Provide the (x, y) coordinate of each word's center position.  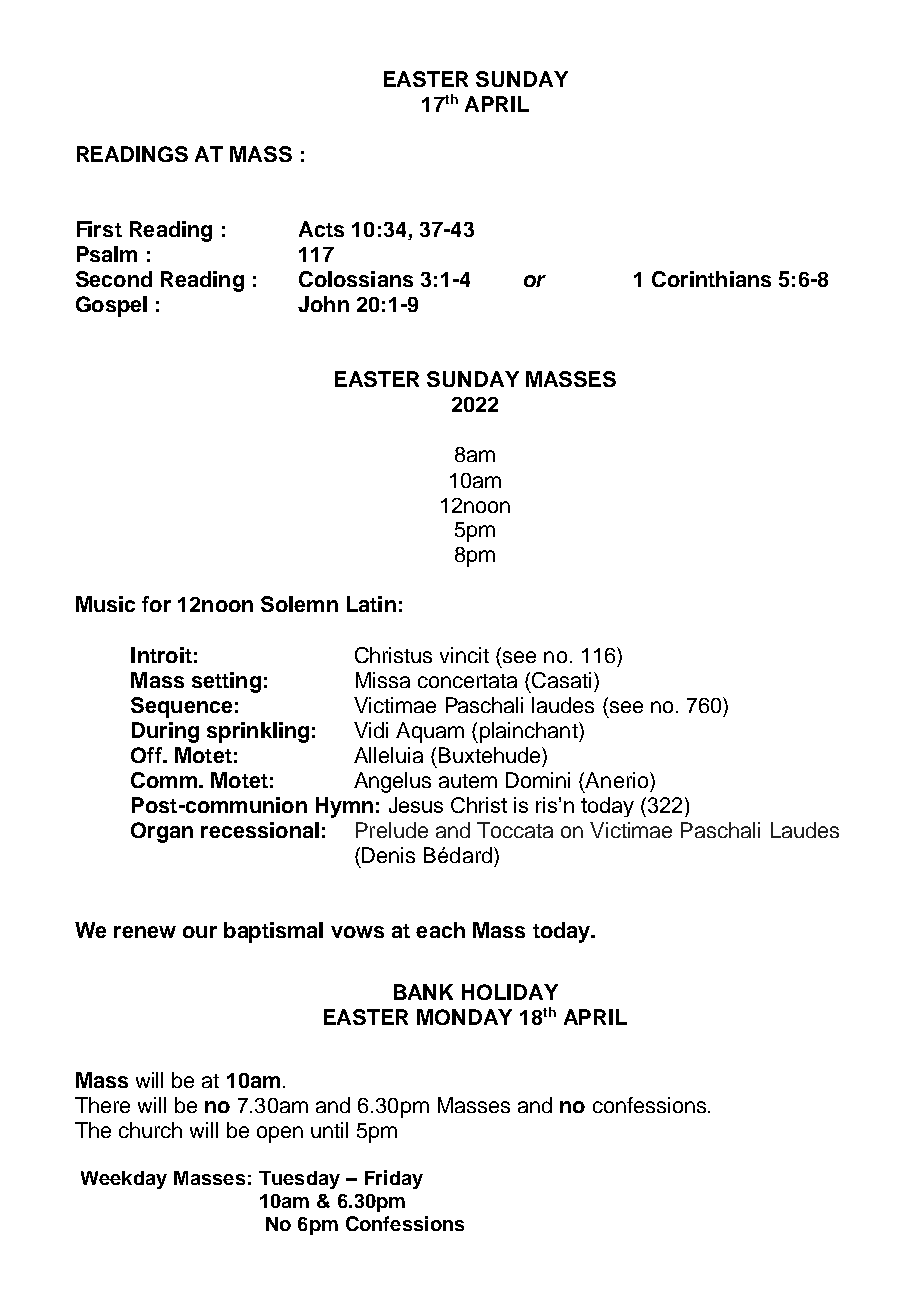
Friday (394, 1179)
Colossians (356, 279)
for (156, 604)
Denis (388, 855)
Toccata (515, 830)
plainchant (528, 732)
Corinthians (711, 279)
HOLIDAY (510, 992)
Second (114, 279)
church (150, 1130)
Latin (371, 604)
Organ (162, 832)
